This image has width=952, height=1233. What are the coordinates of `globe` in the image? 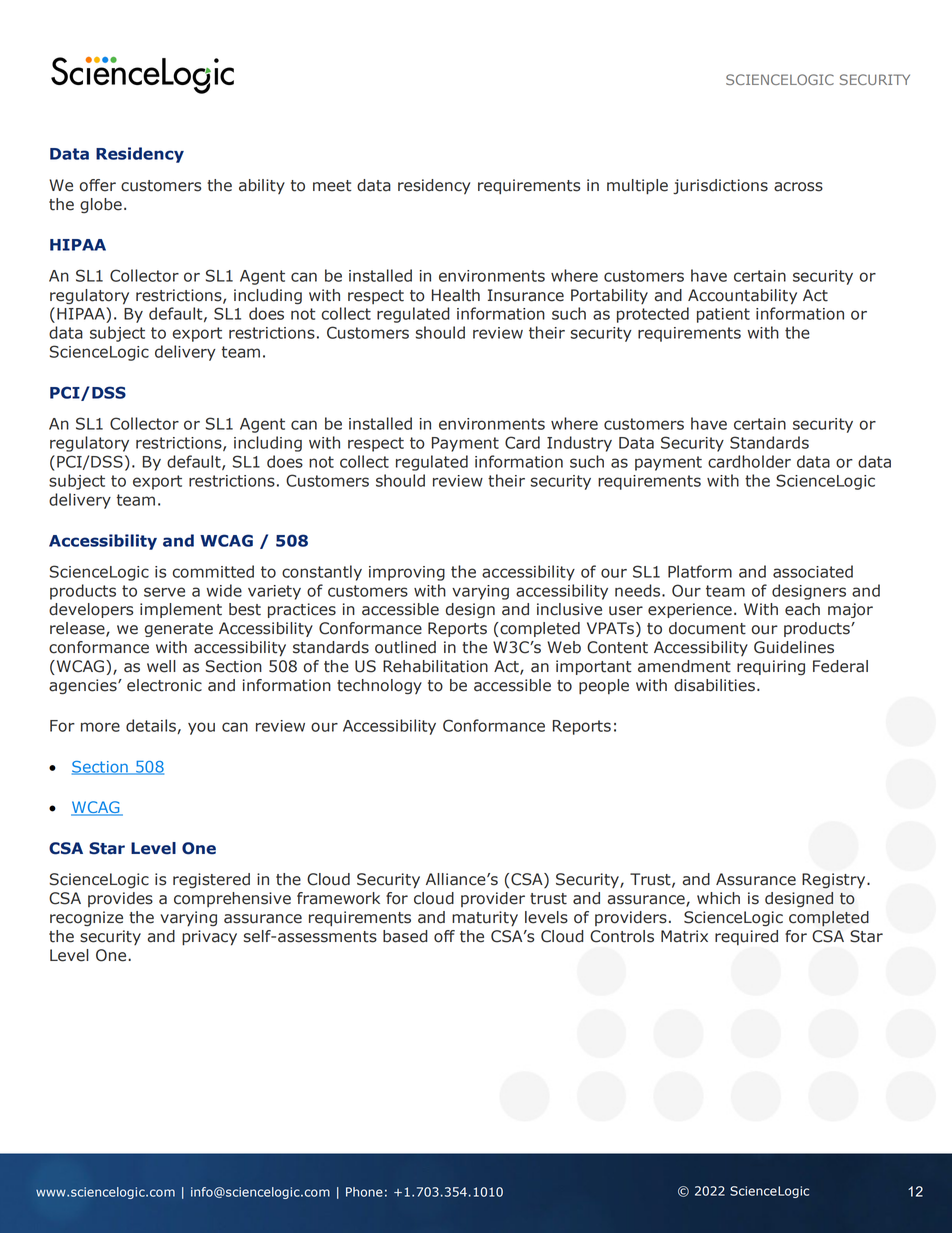 It's located at (101, 206).
